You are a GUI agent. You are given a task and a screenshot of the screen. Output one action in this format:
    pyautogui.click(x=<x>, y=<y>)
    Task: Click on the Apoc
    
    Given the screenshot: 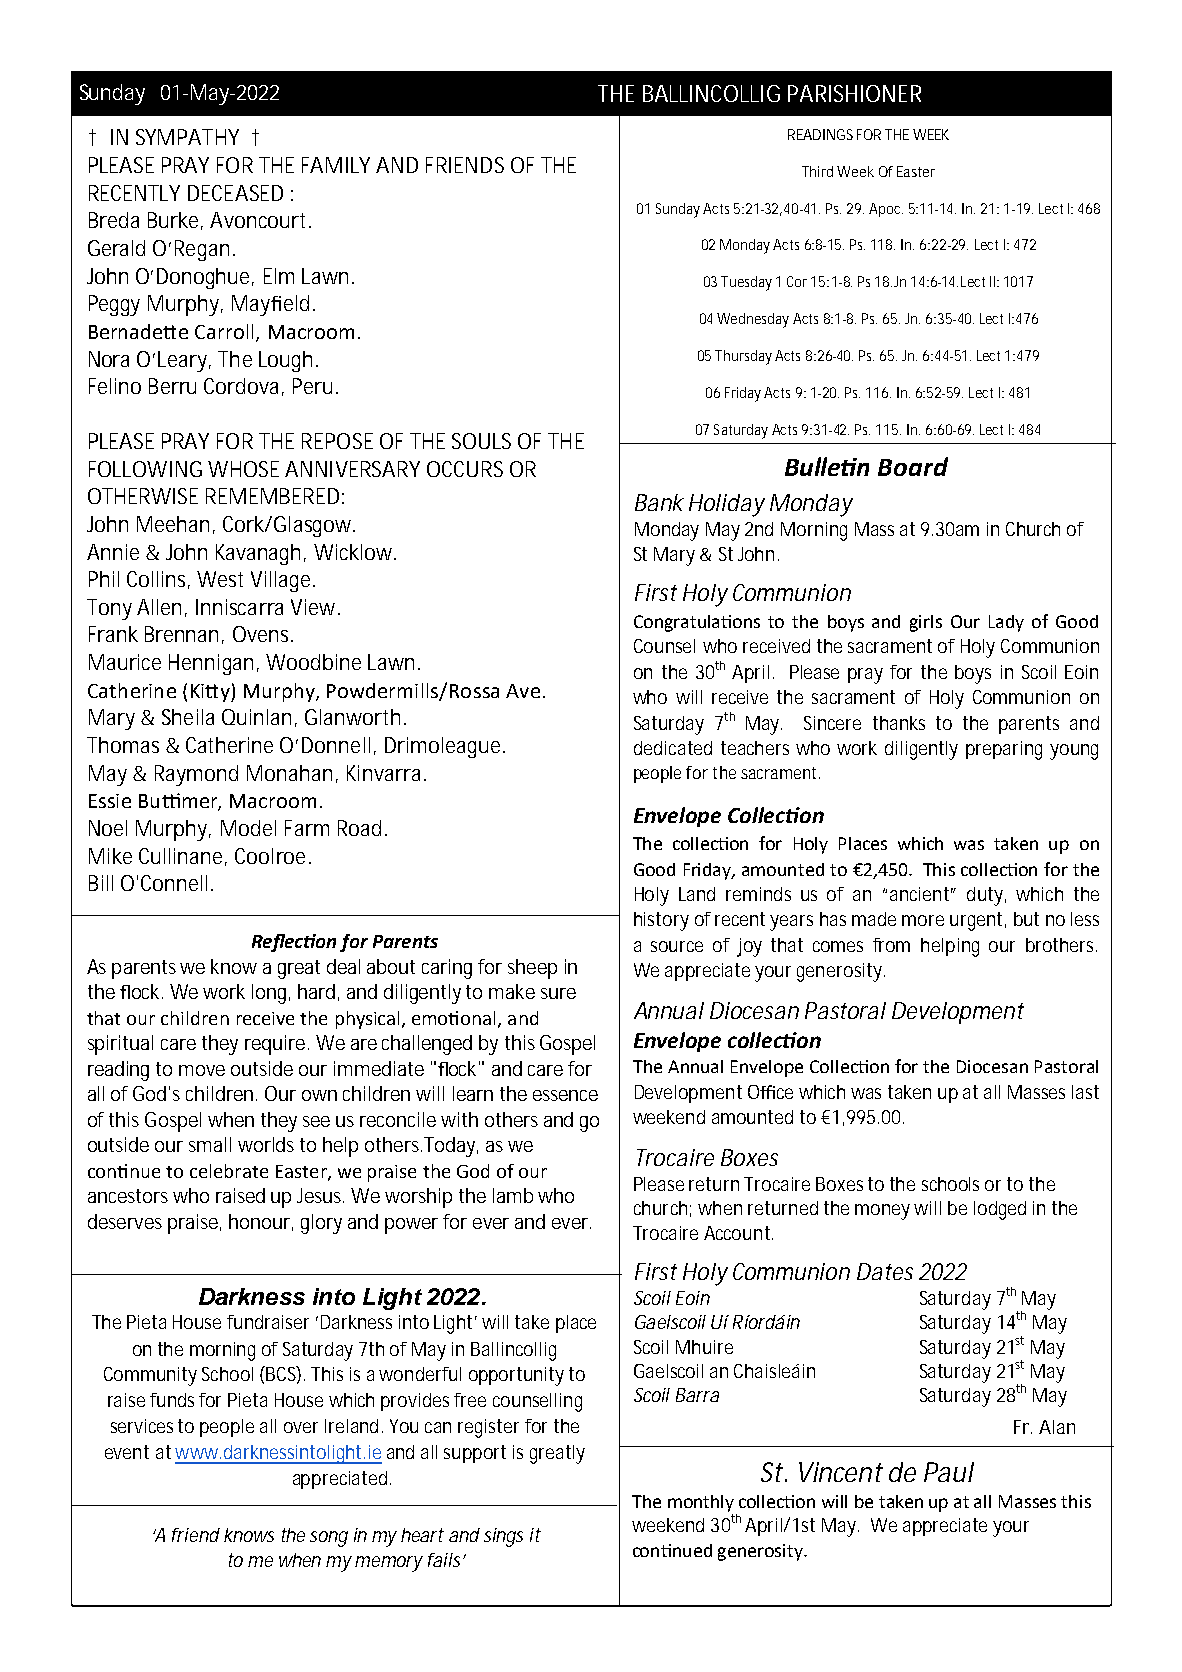 What is the action you would take?
    pyautogui.click(x=886, y=210)
